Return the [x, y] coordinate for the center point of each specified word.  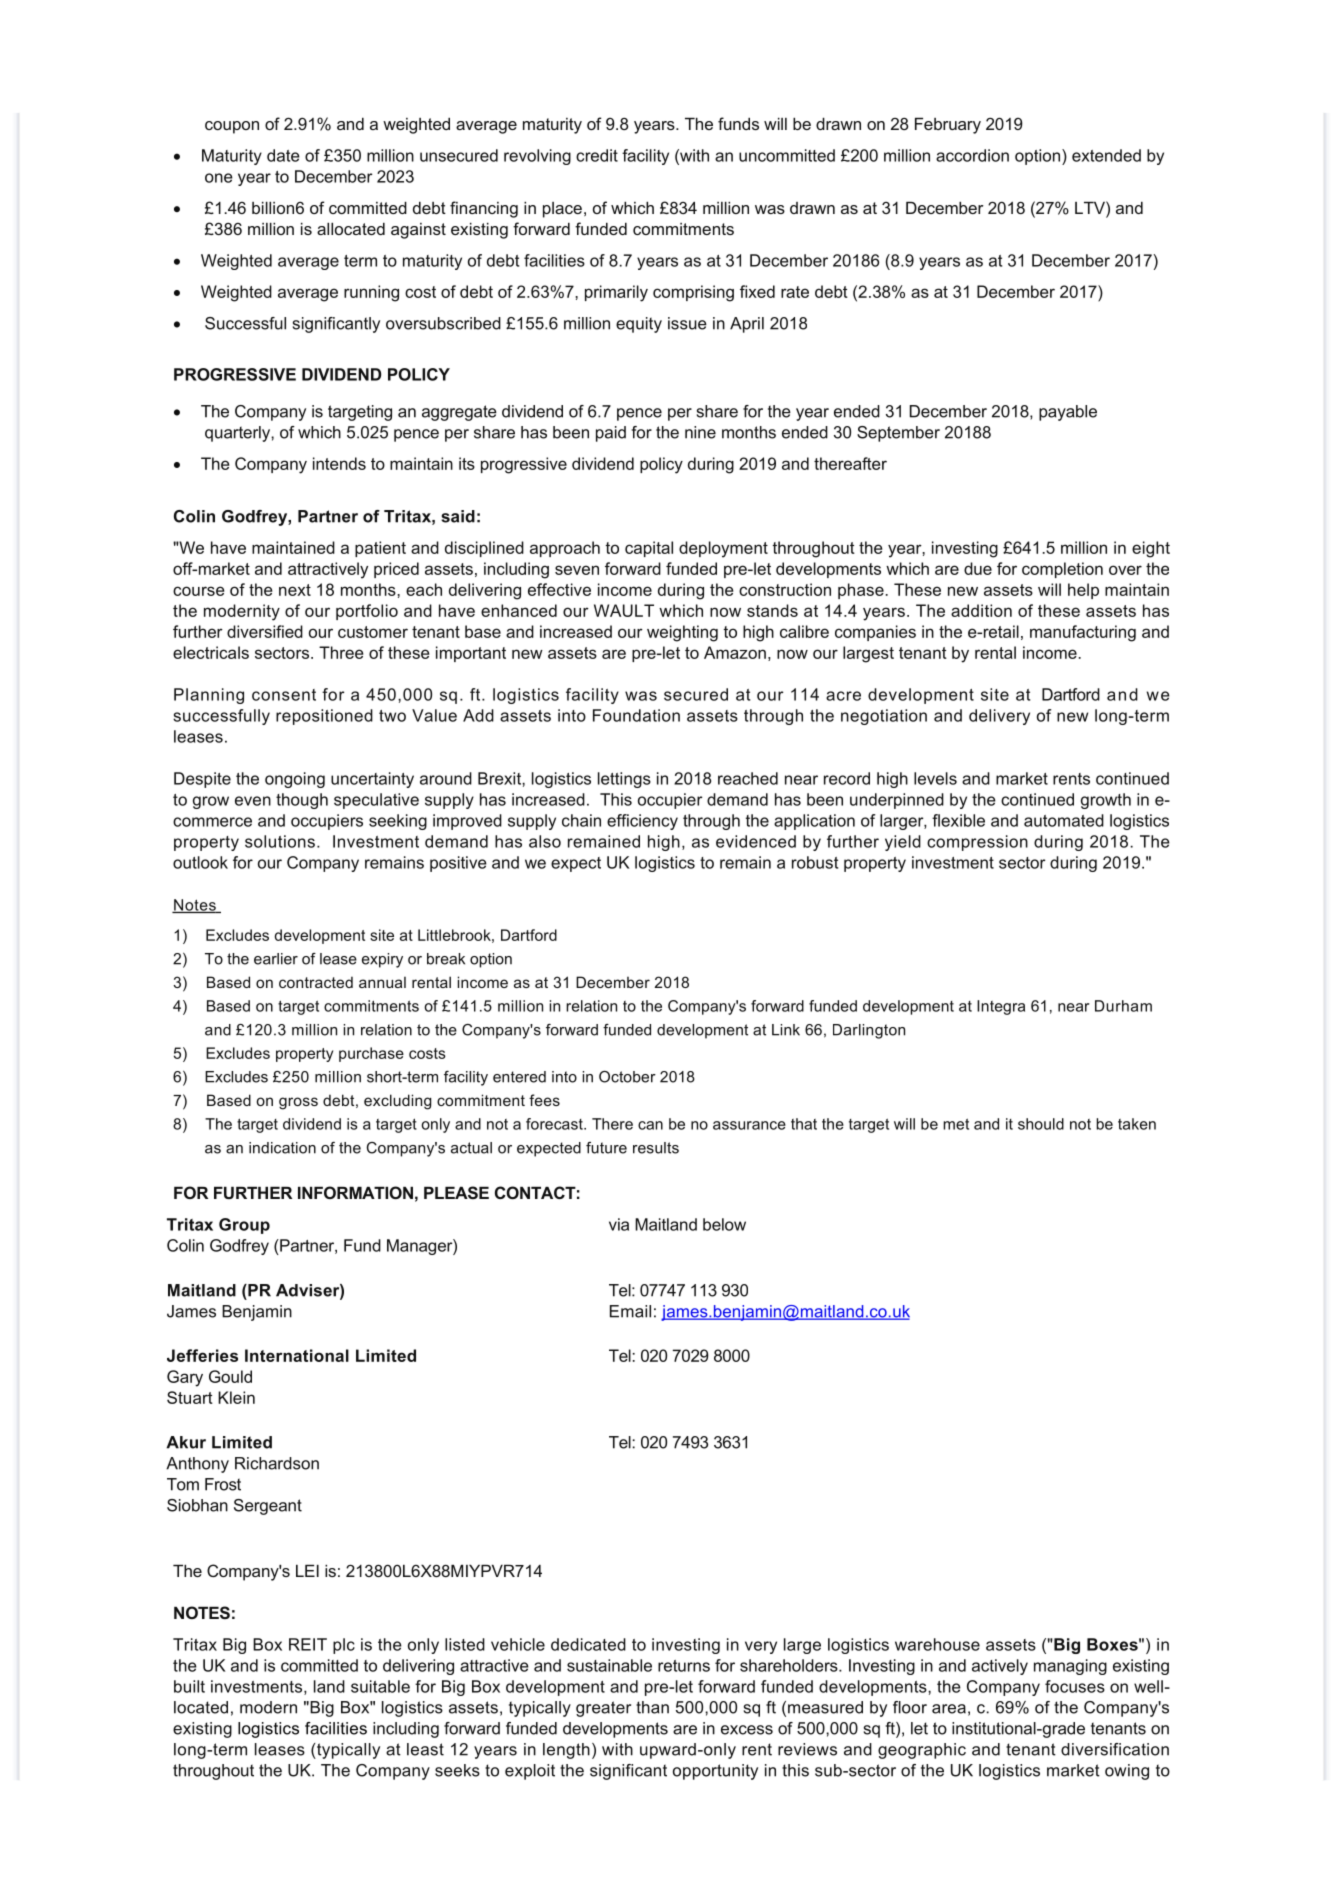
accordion [972, 155]
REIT [308, 1644]
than [652, 1707]
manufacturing [1083, 633]
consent [284, 695]
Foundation [636, 715]
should [1041, 1124]
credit [597, 155]
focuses [1075, 1686]
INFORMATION [355, 1192]
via [619, 1224]
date [283, 155]
